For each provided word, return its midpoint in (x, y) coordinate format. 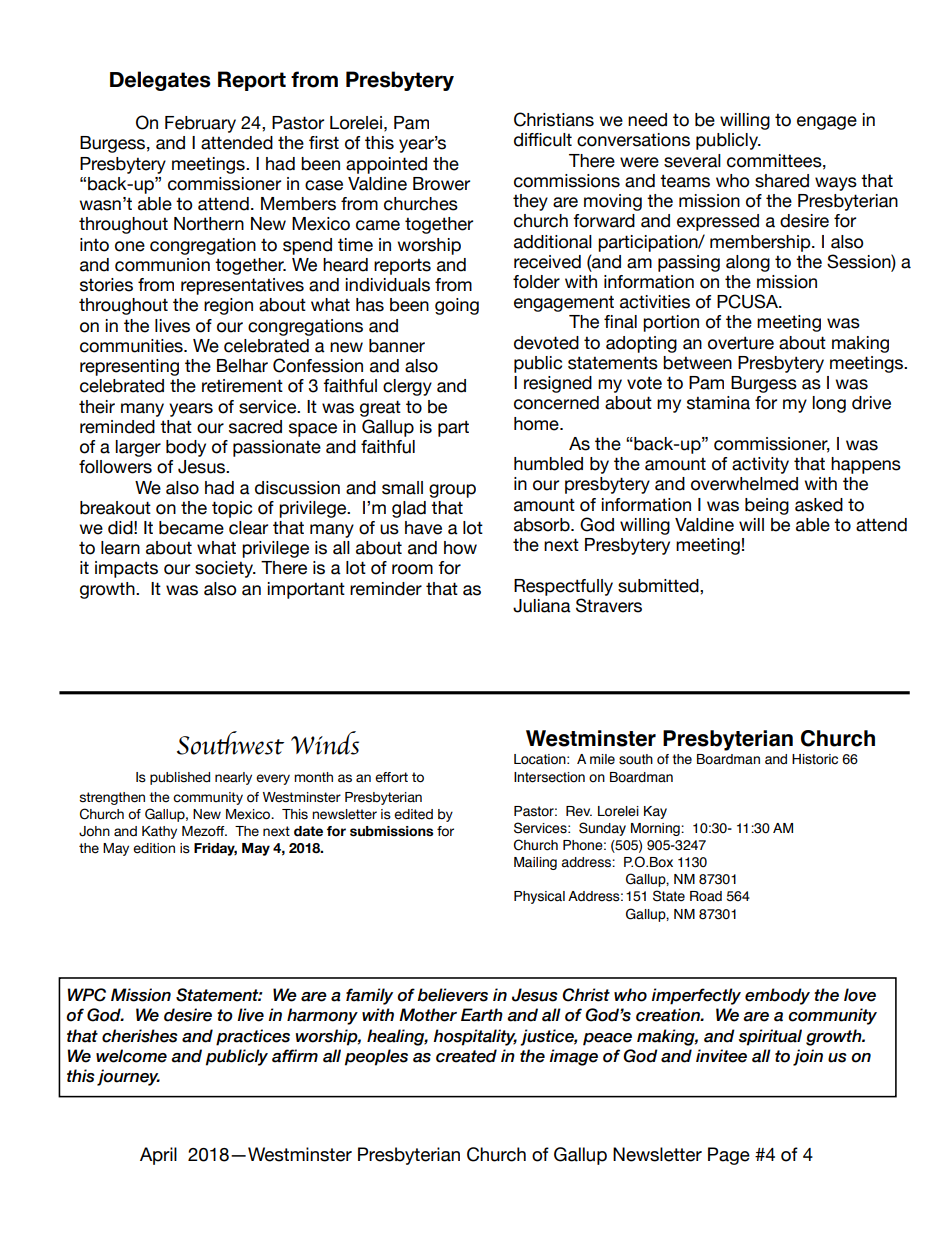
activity (760, 465)
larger (138, 448)
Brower (441, 184)
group (452, 491)
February (200, 124)
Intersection (549, 777)
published (180, 778)
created (466, 1056)
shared (782, 181)
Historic (815, 759)
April (158, 1156)
